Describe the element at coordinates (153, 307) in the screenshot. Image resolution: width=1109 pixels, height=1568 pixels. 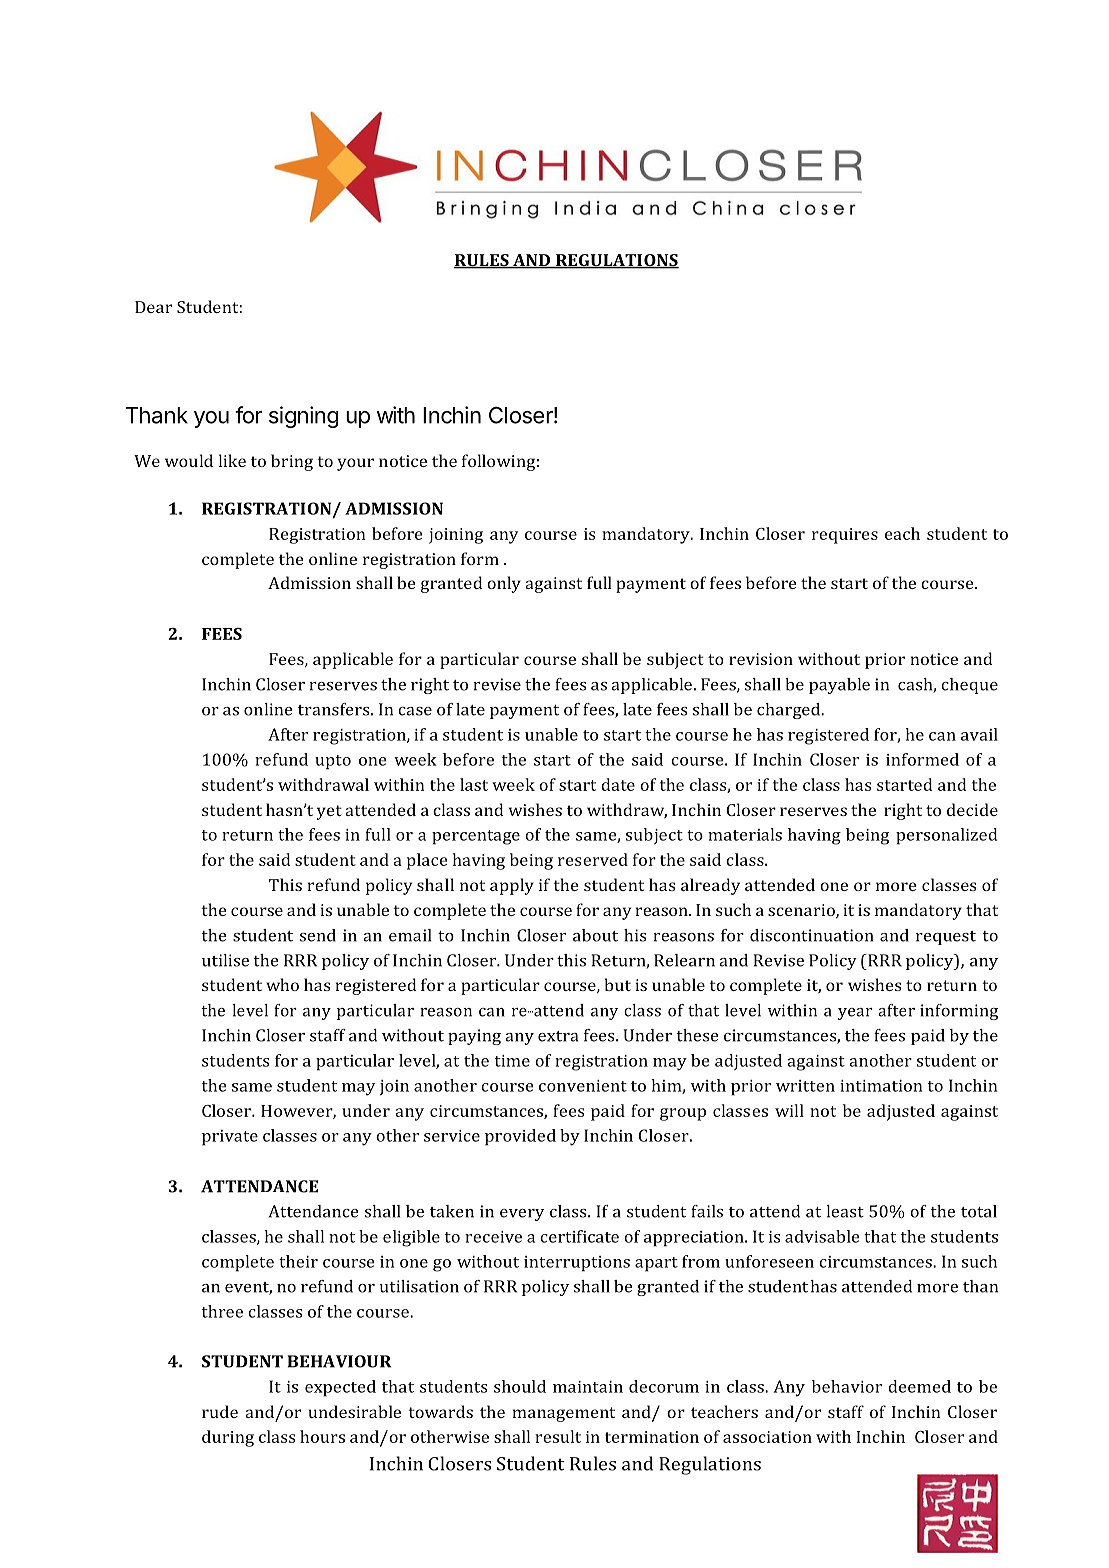
I see `Dear` at that location.
